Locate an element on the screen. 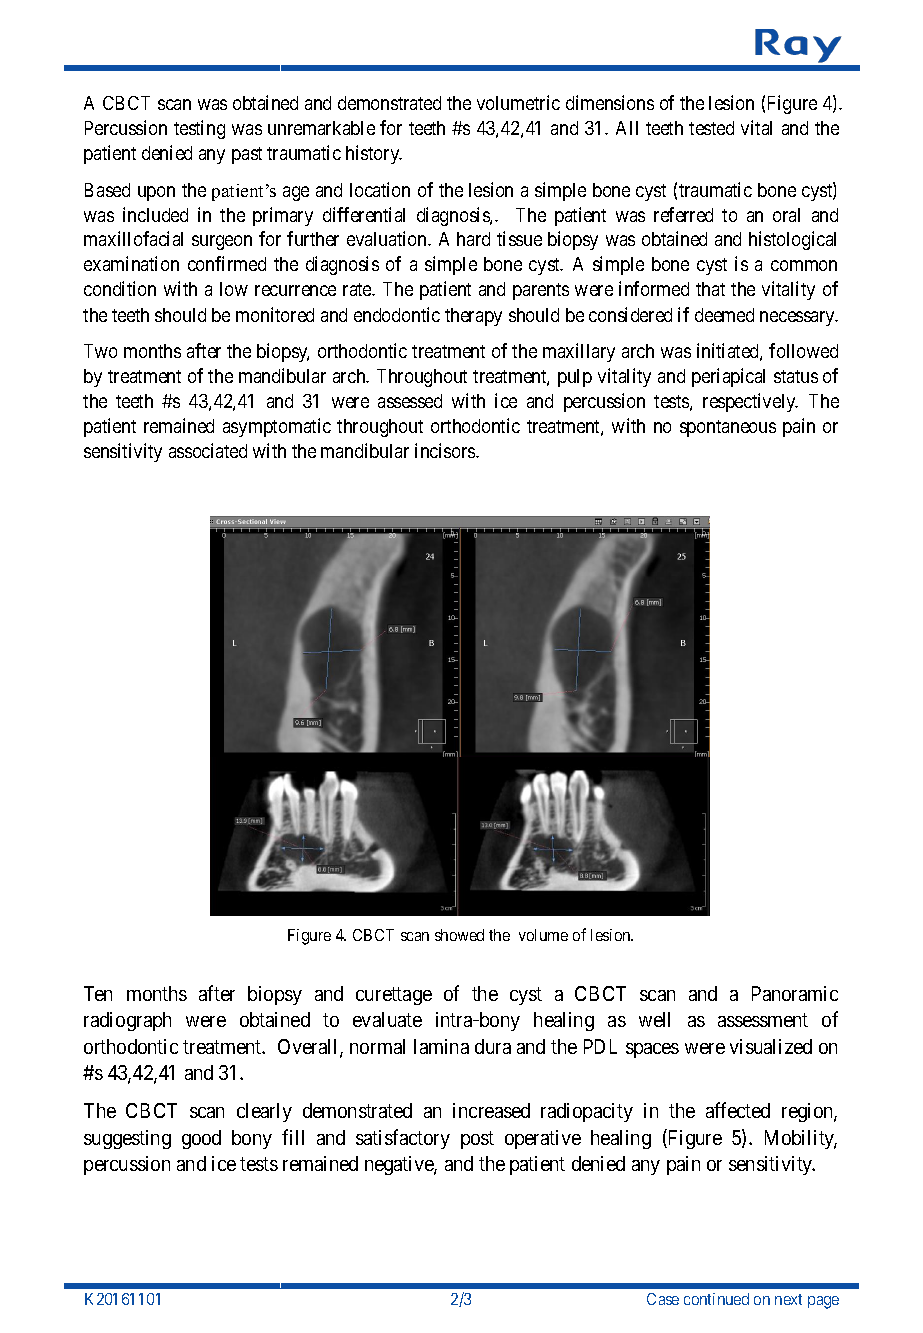 The width and height of the screenshot is (923, 1333). incisors is located at coordinates (446, 450).
